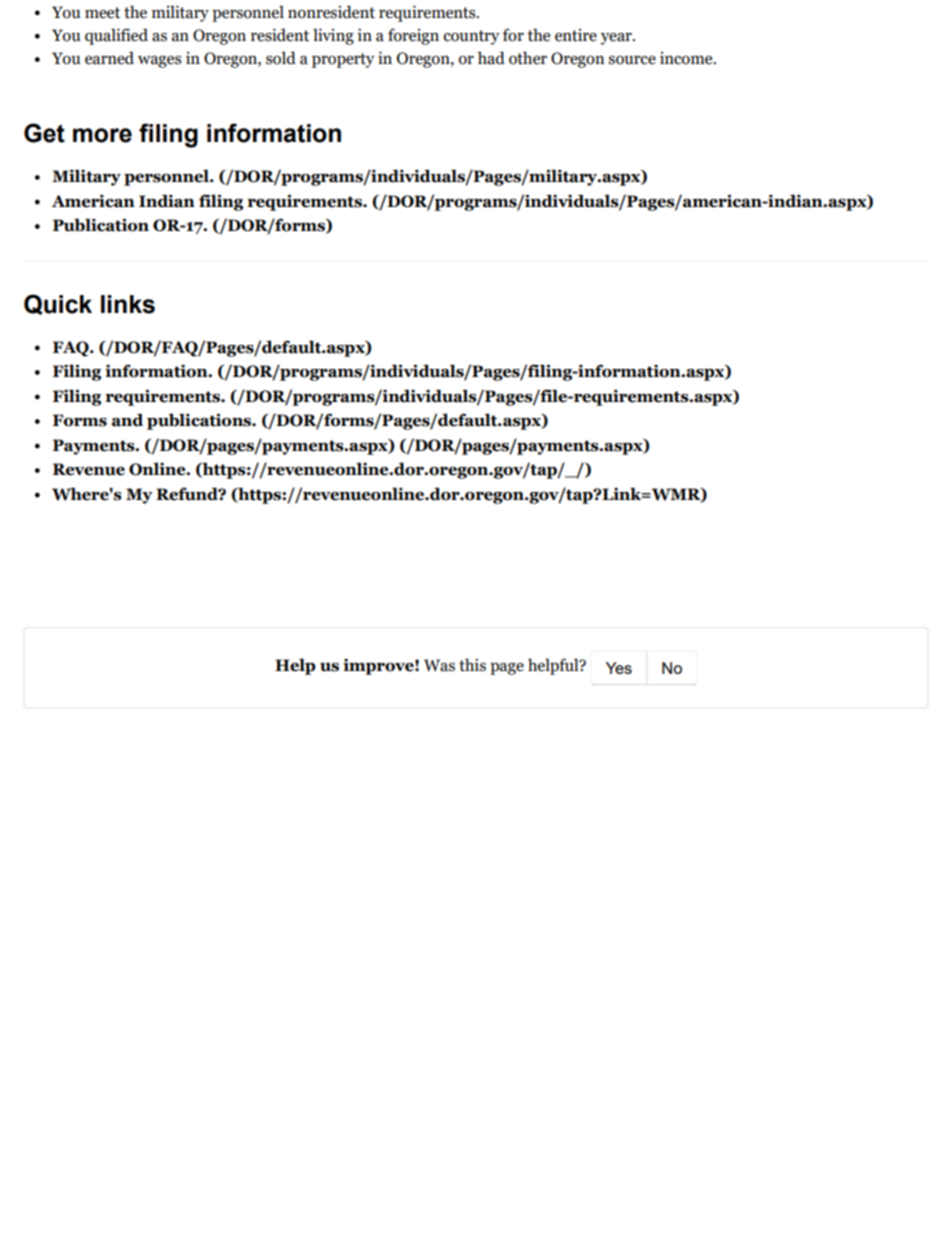 The width and height of the screenshot is (952, 1233). I want to click on more, so click(102, 135).
